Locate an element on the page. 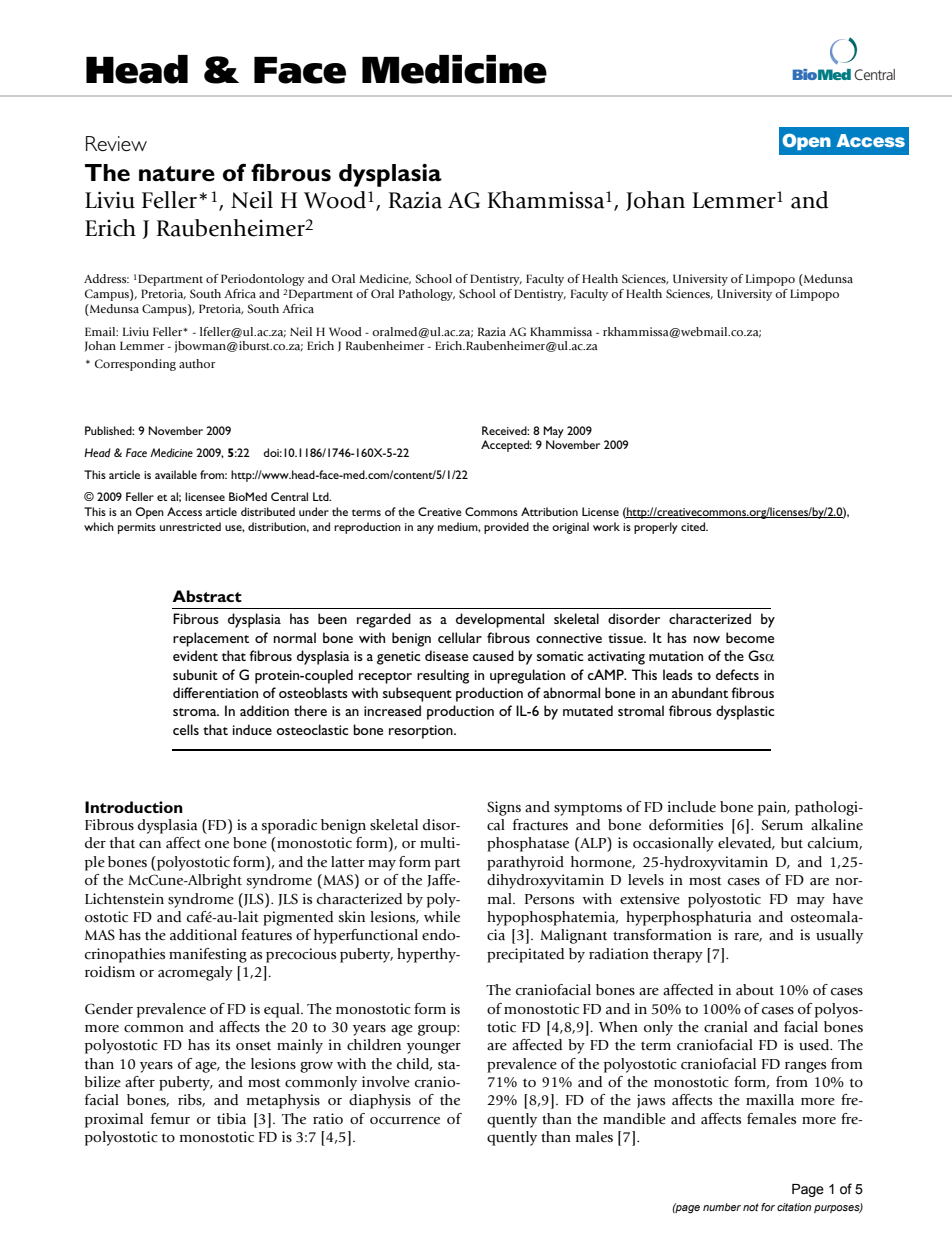 The image size is (952, 1237). available is located at coordinates (176, 474).
